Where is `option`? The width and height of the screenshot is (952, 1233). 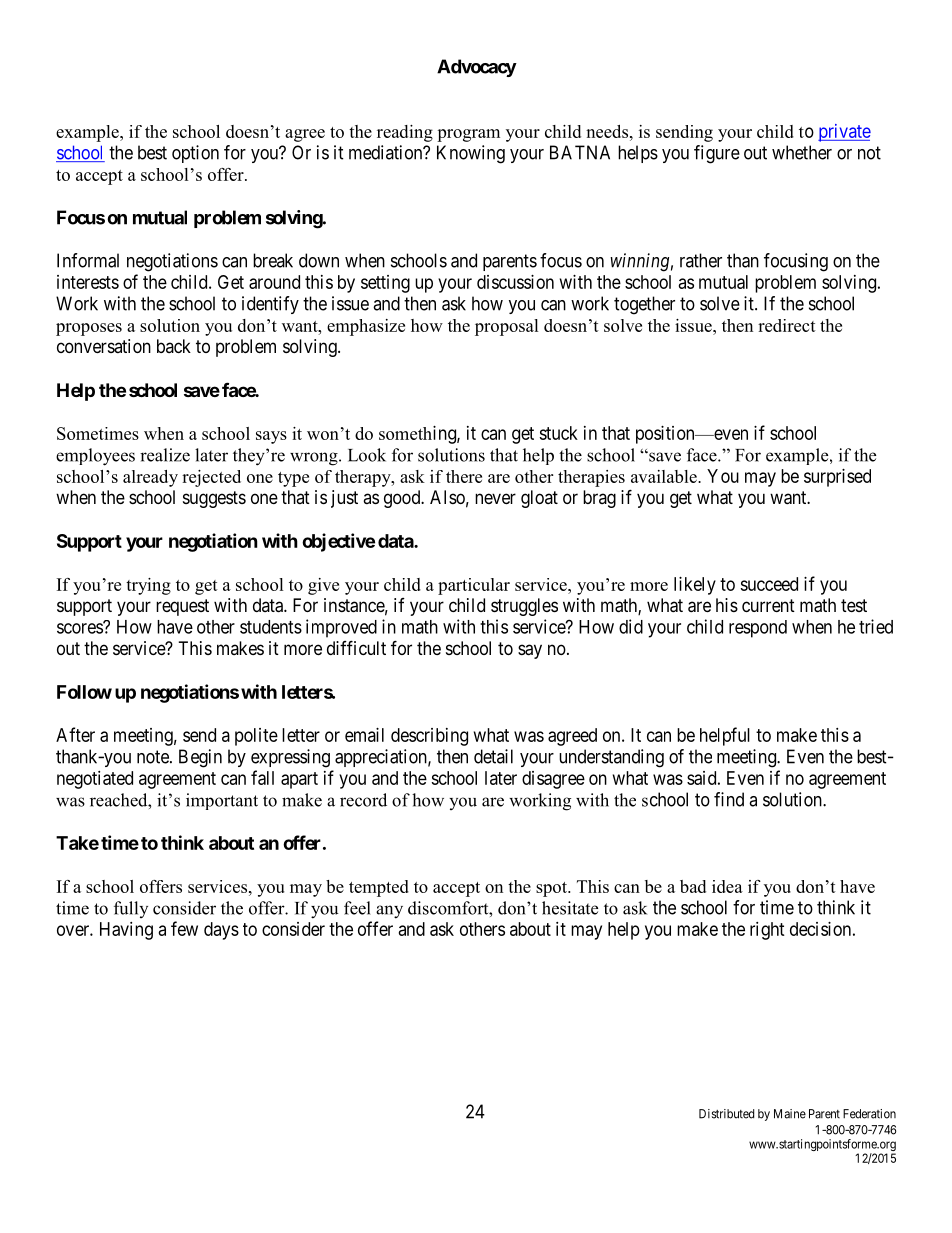
option is located at coordinates (195, 154).
